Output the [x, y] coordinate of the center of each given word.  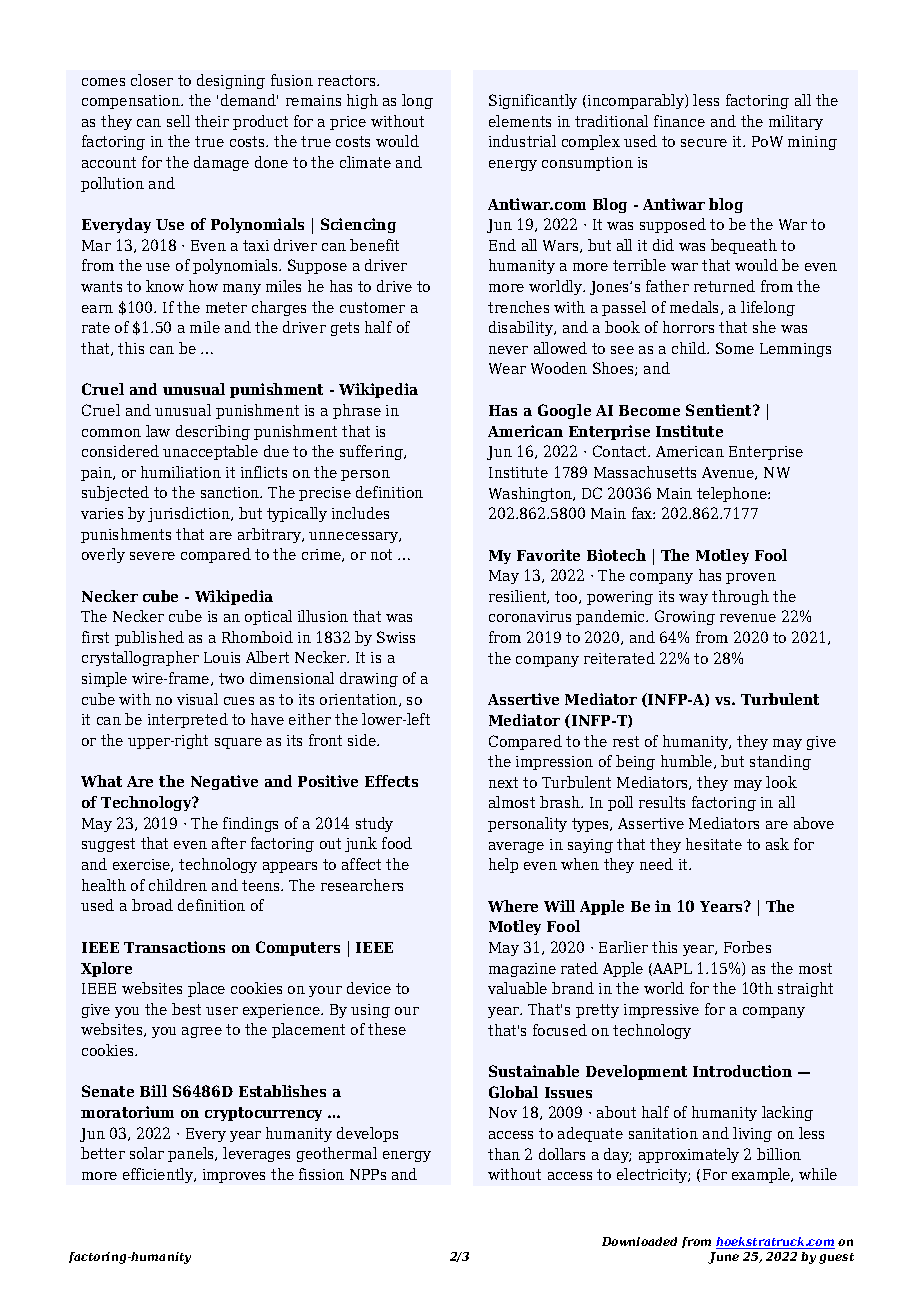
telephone [733, 494]
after [229, 843]
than [504, 1154]
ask [777, 844]
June [723, 1258]
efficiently [159, 1175]
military [796, 122]
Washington [532, 494]
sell [178, 121]
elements [520, 121]
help [503, 865]
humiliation [181, 472]
